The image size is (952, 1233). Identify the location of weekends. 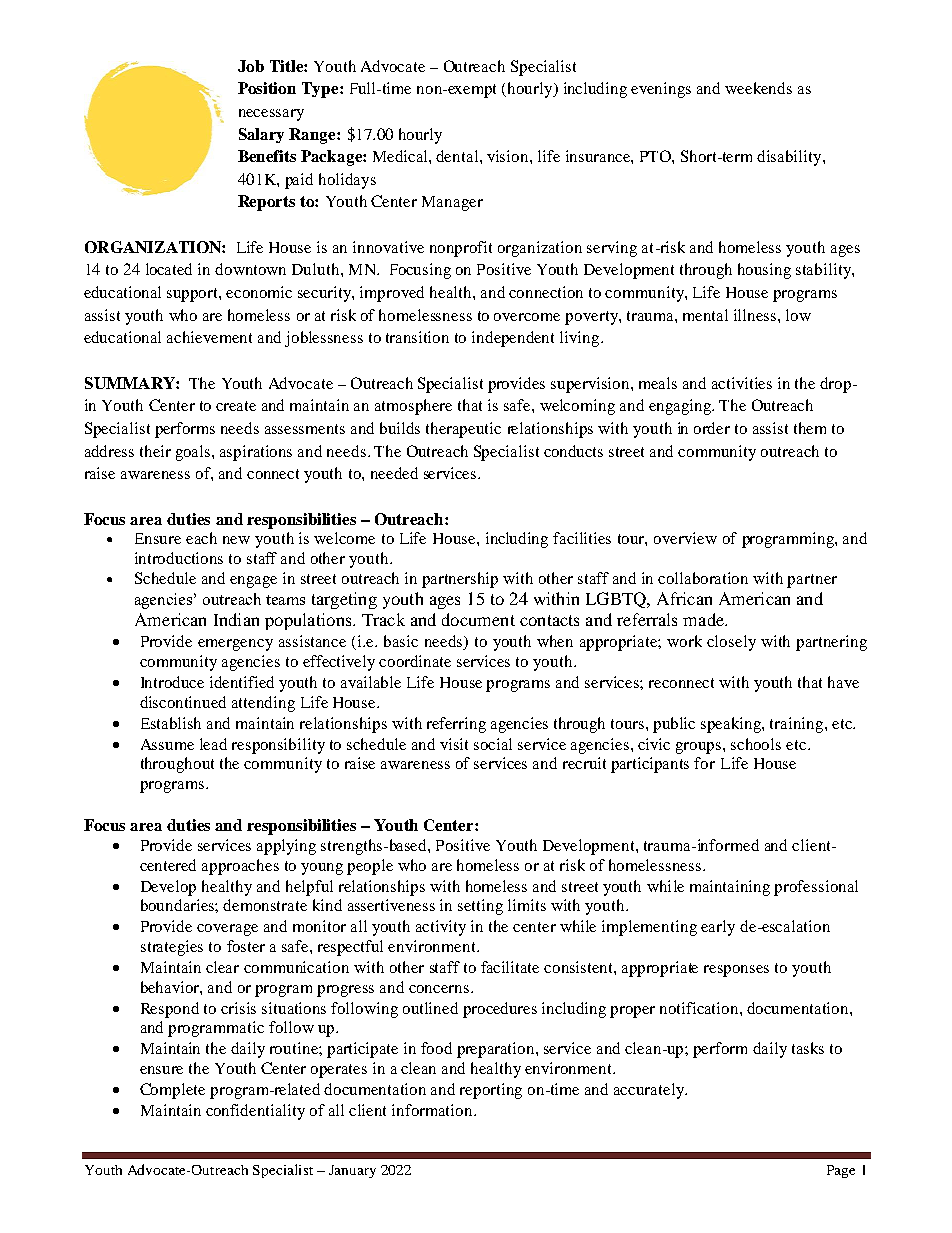
(758, 88).
